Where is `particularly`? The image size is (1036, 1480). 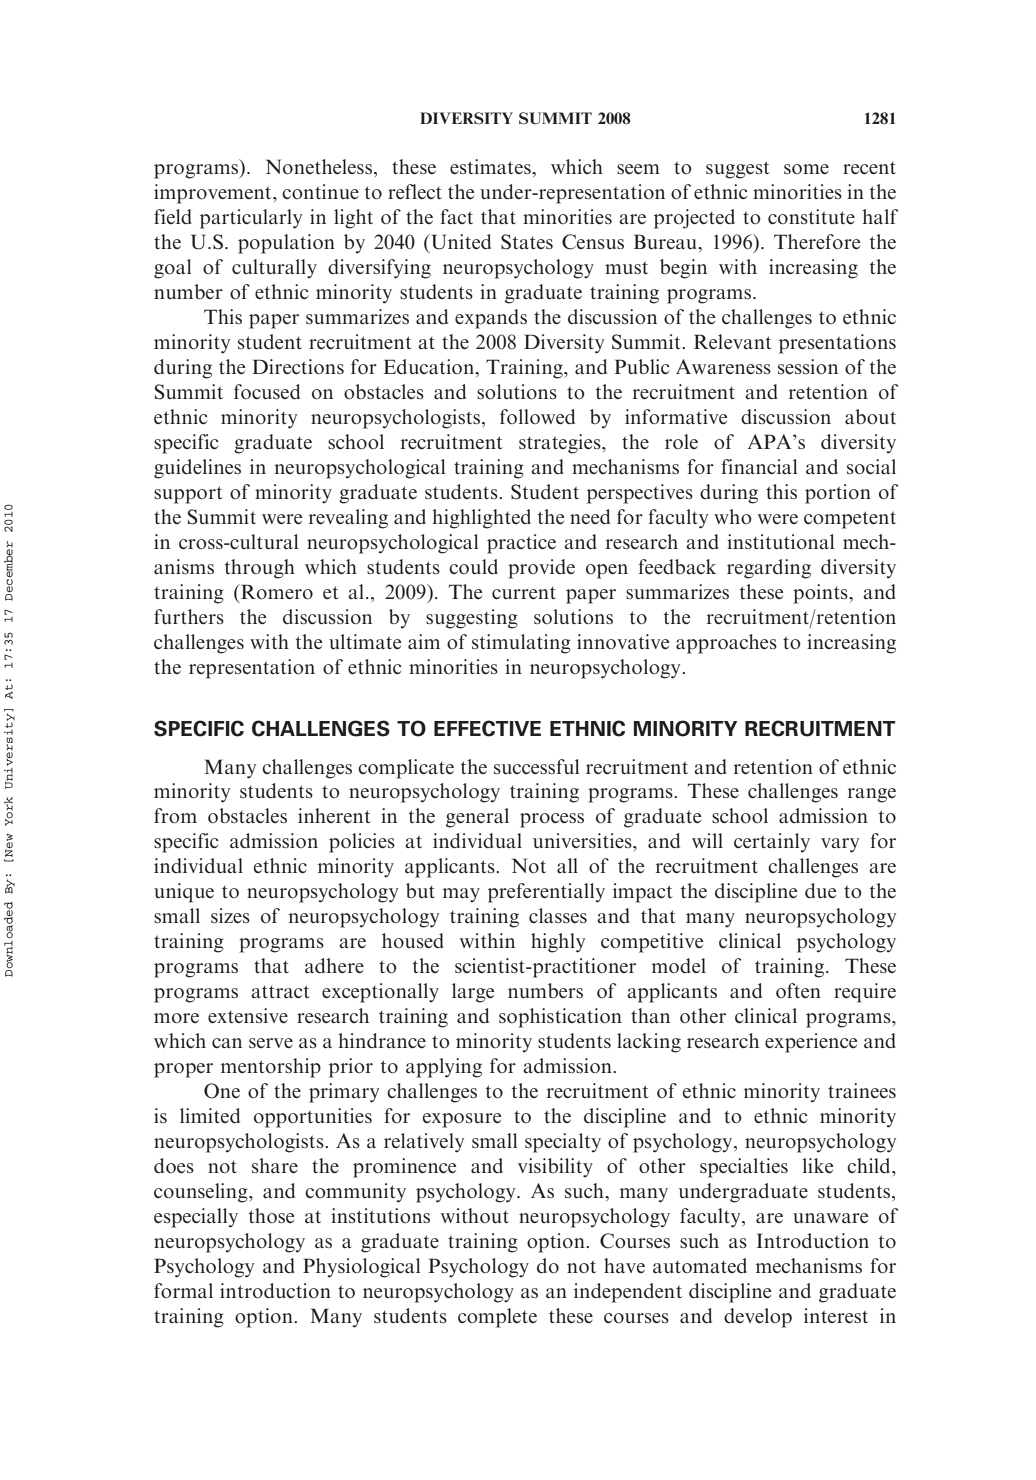
particularly is located at coordinates (251, 219).
